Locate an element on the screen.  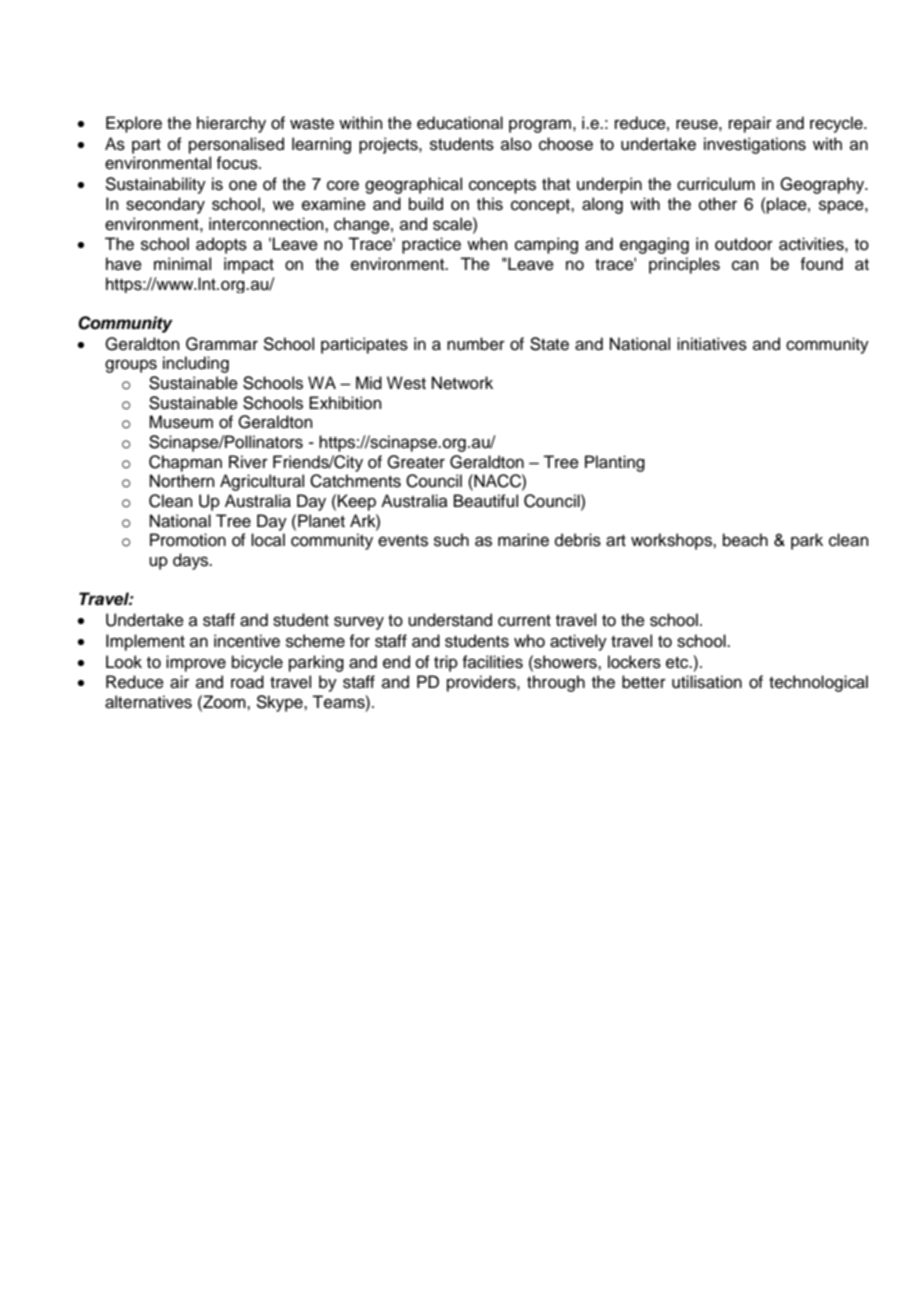
such is located at coordinates (451, 540).
